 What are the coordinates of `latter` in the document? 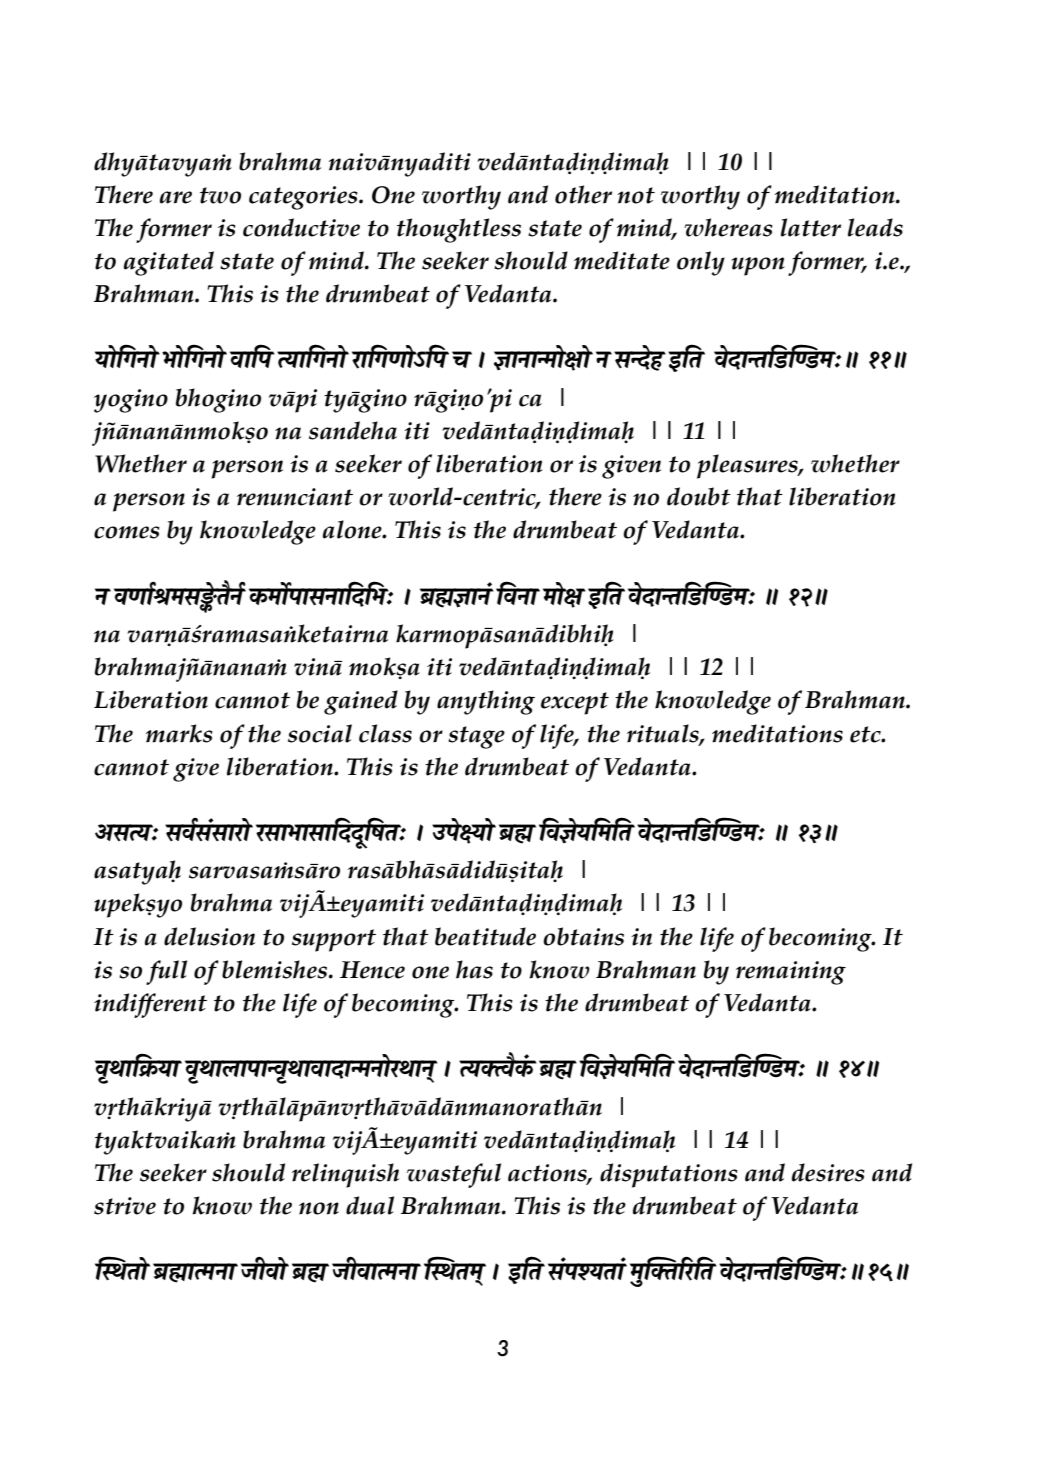 It's located at (811, 227).
